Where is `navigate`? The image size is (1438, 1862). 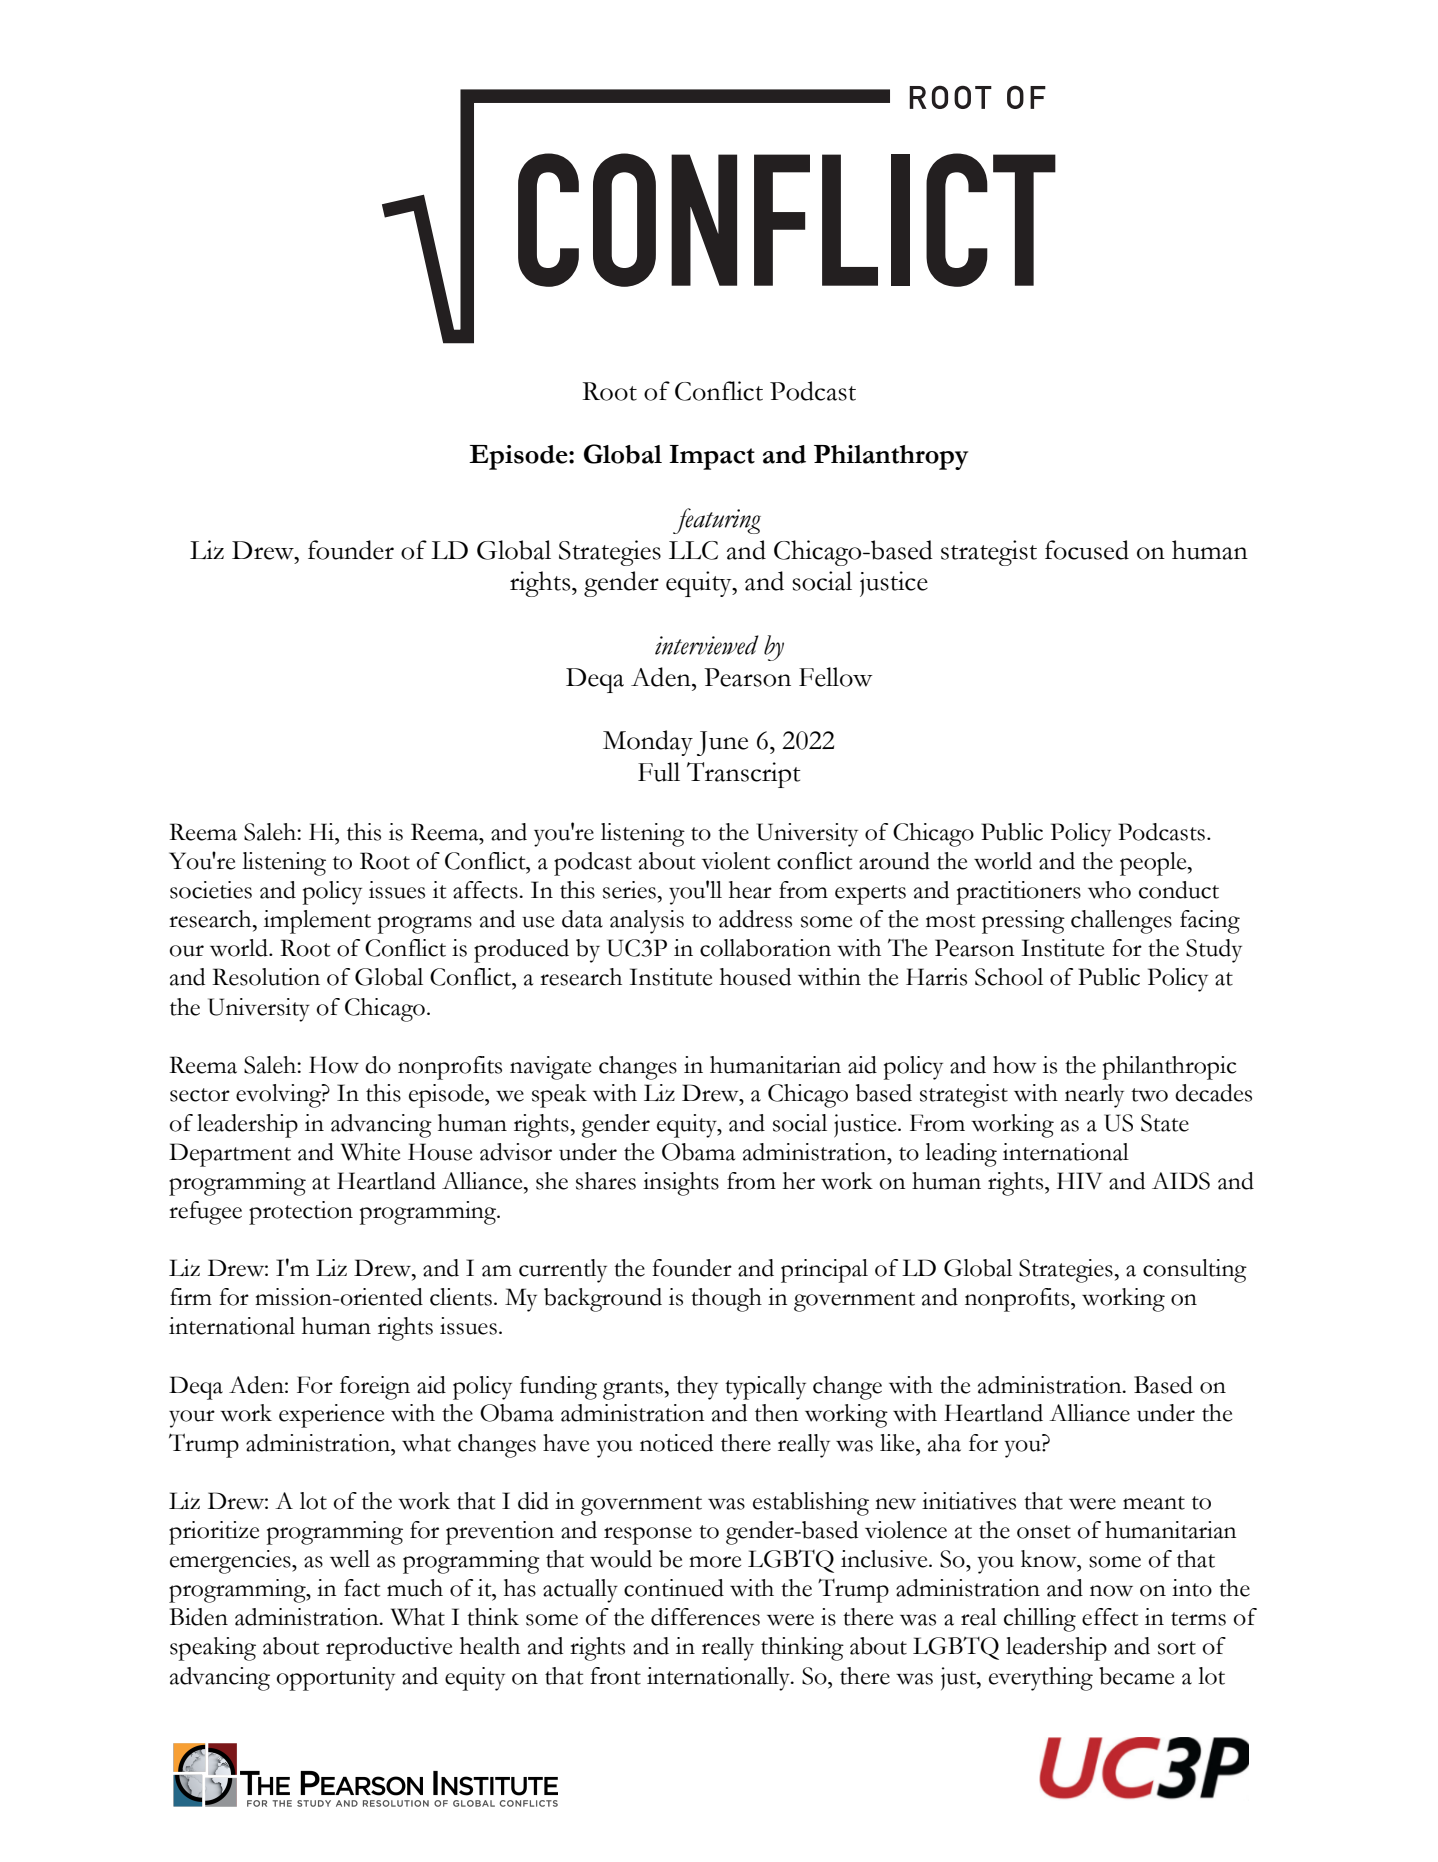 navigate is located at coordinates (550, 1068).
